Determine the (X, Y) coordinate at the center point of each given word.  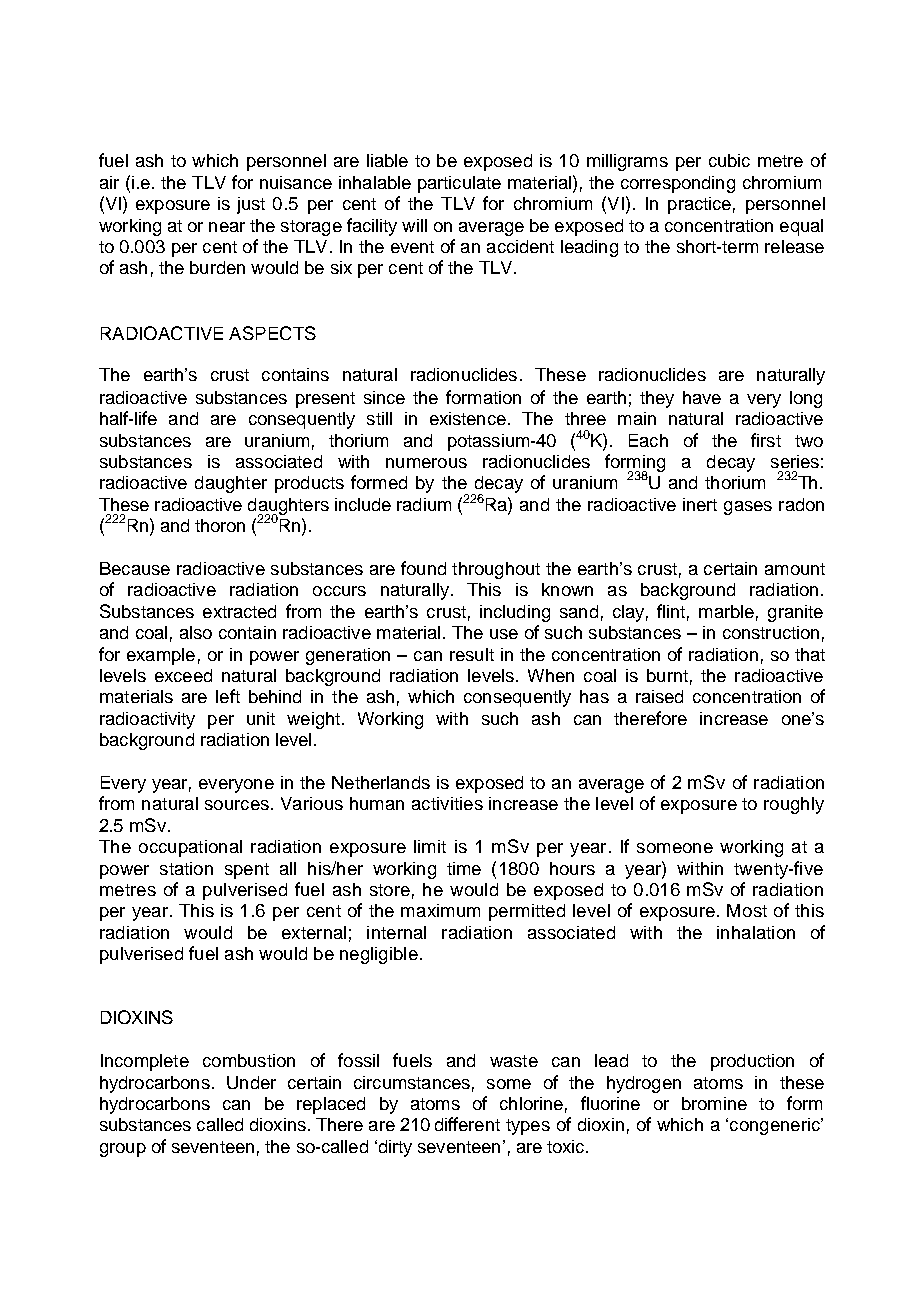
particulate (459, 184)
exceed (183, 675)
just (251, 205)
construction (771, 632)
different (467, 1124)
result (472, 654)
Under (251, 1082)
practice (699, 205)
